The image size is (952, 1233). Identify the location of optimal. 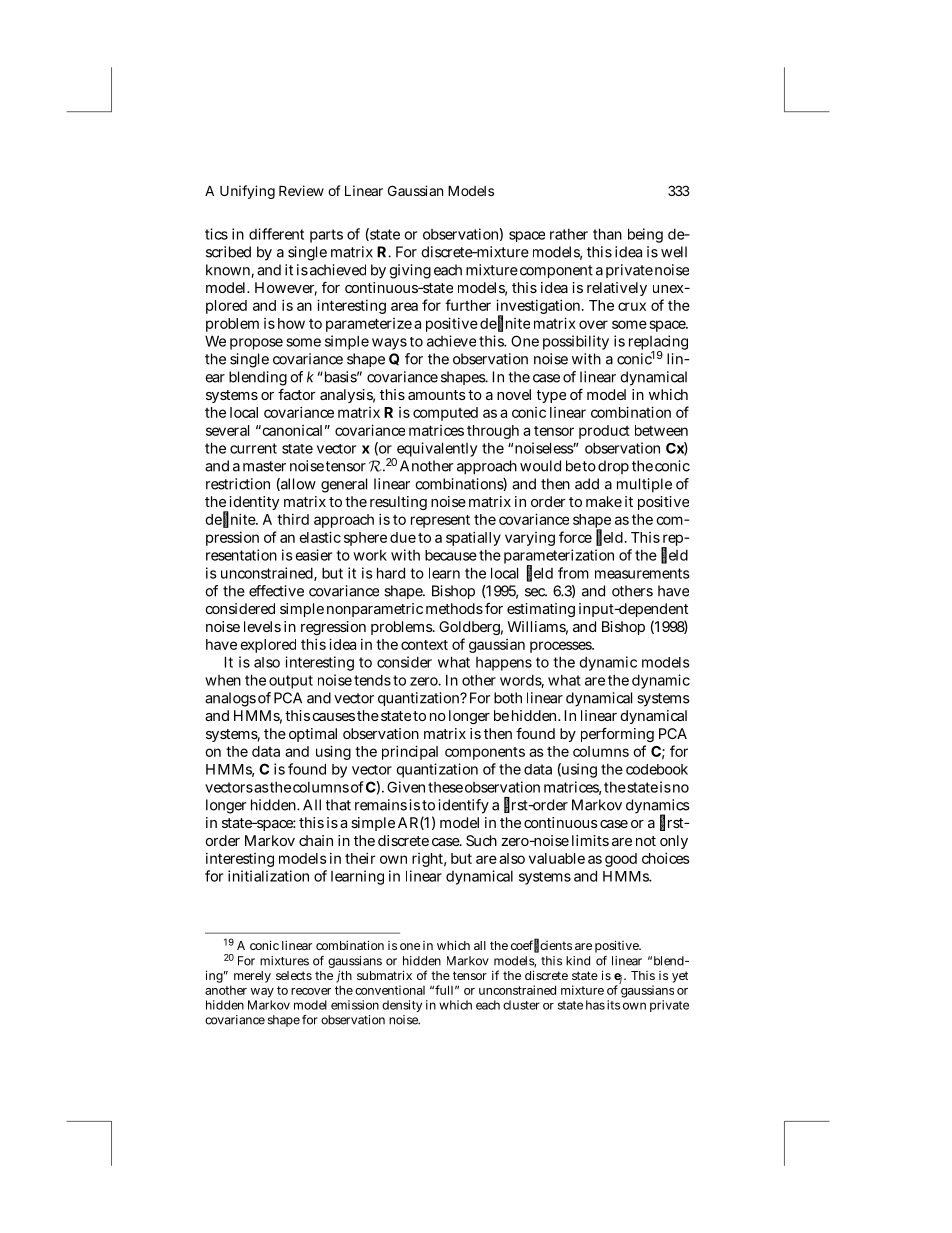
(313, 735).
